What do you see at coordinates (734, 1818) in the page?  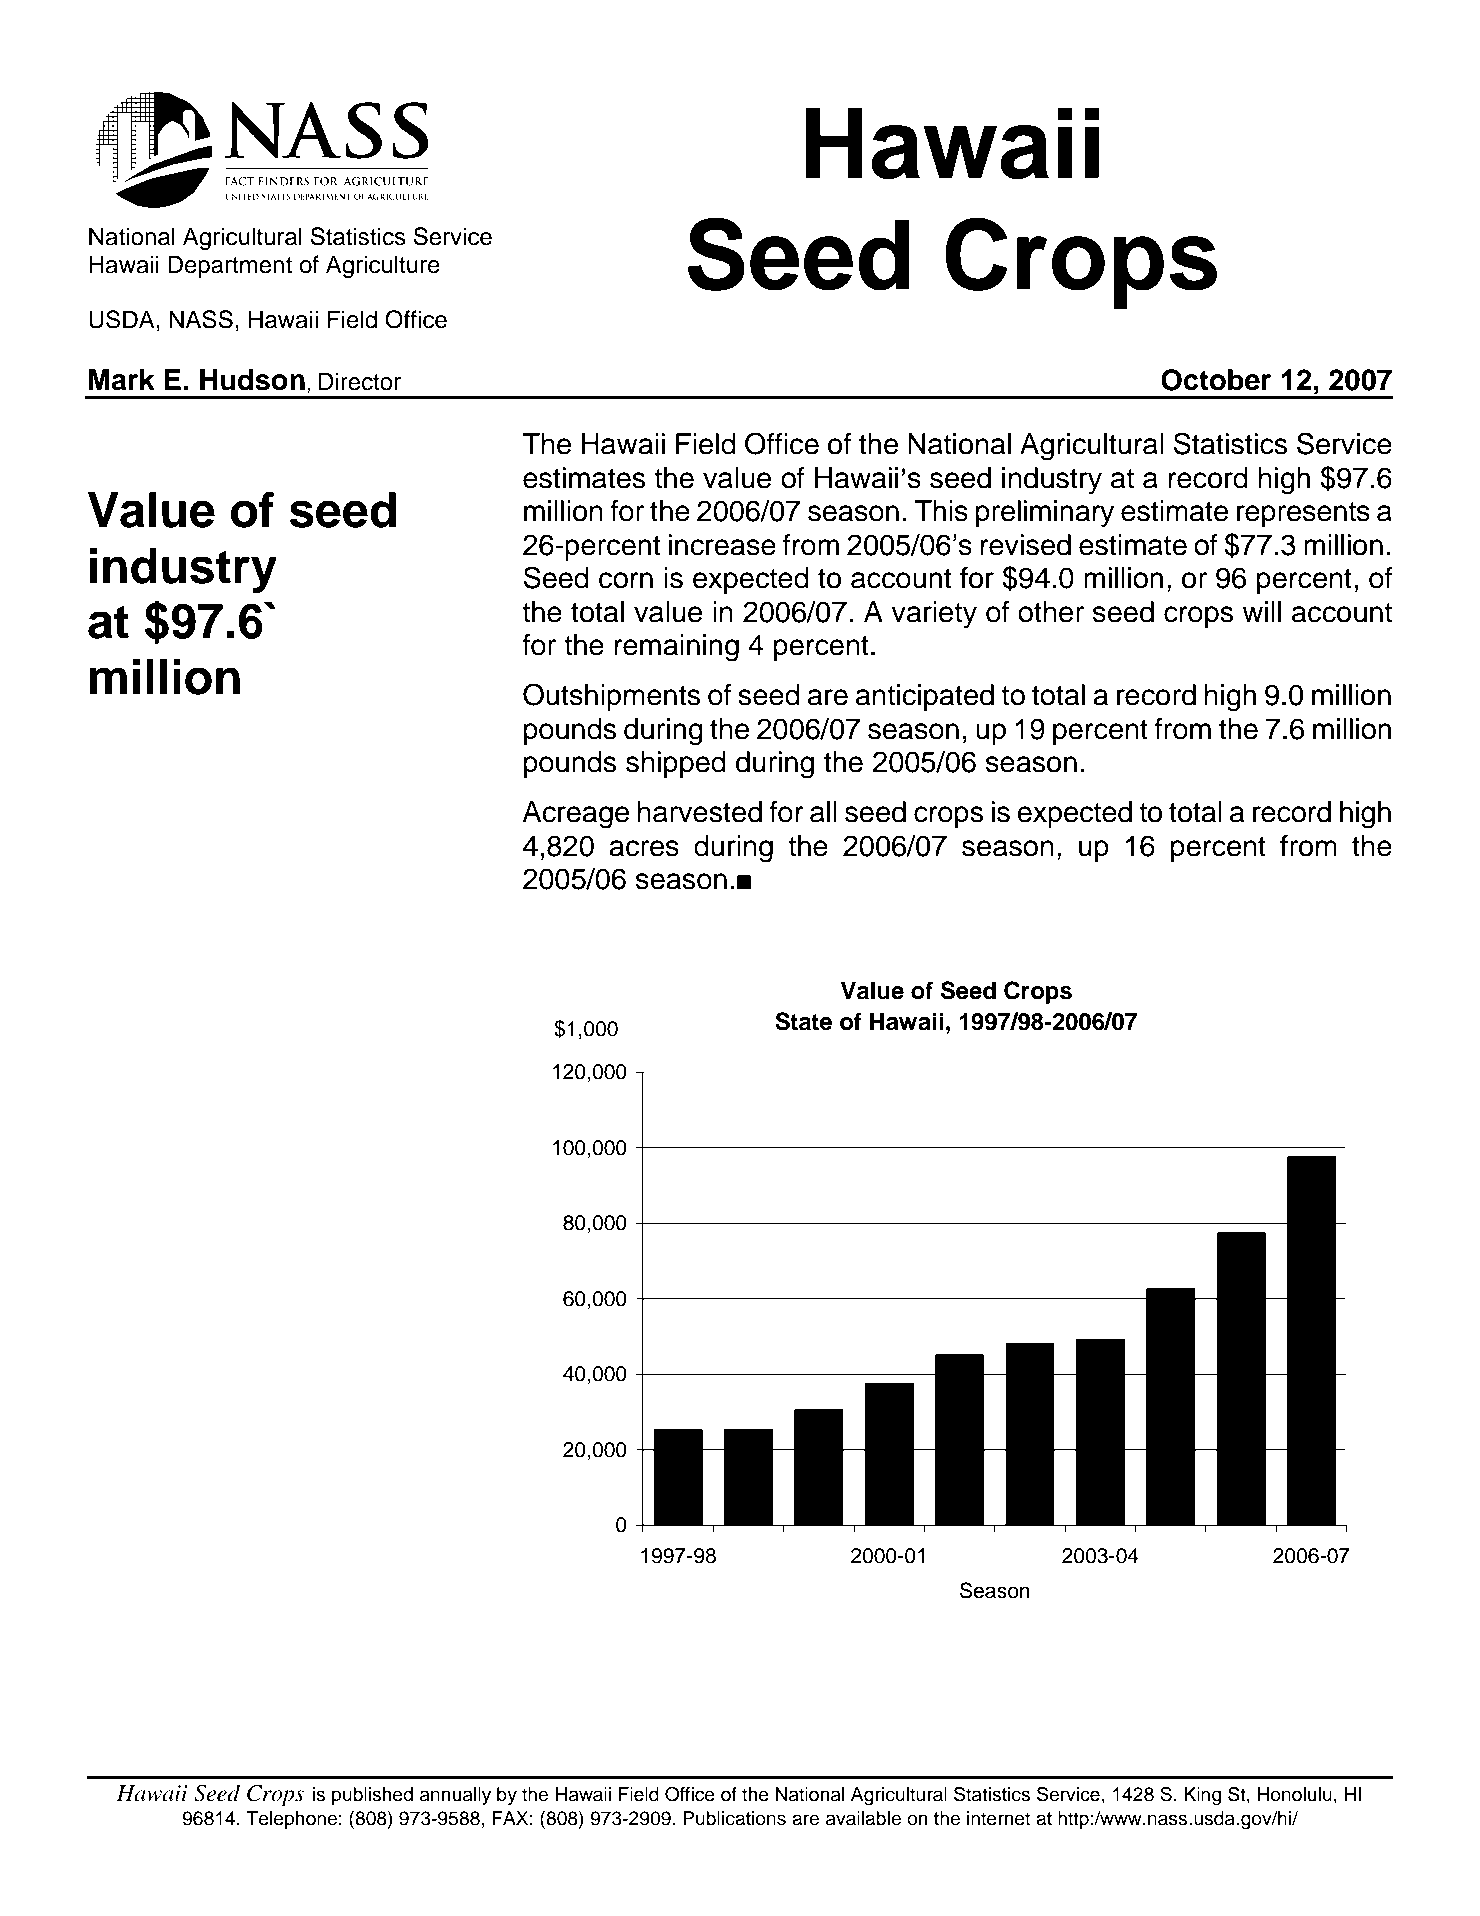 I see `Publications` at bounding box center [734, 1818].
